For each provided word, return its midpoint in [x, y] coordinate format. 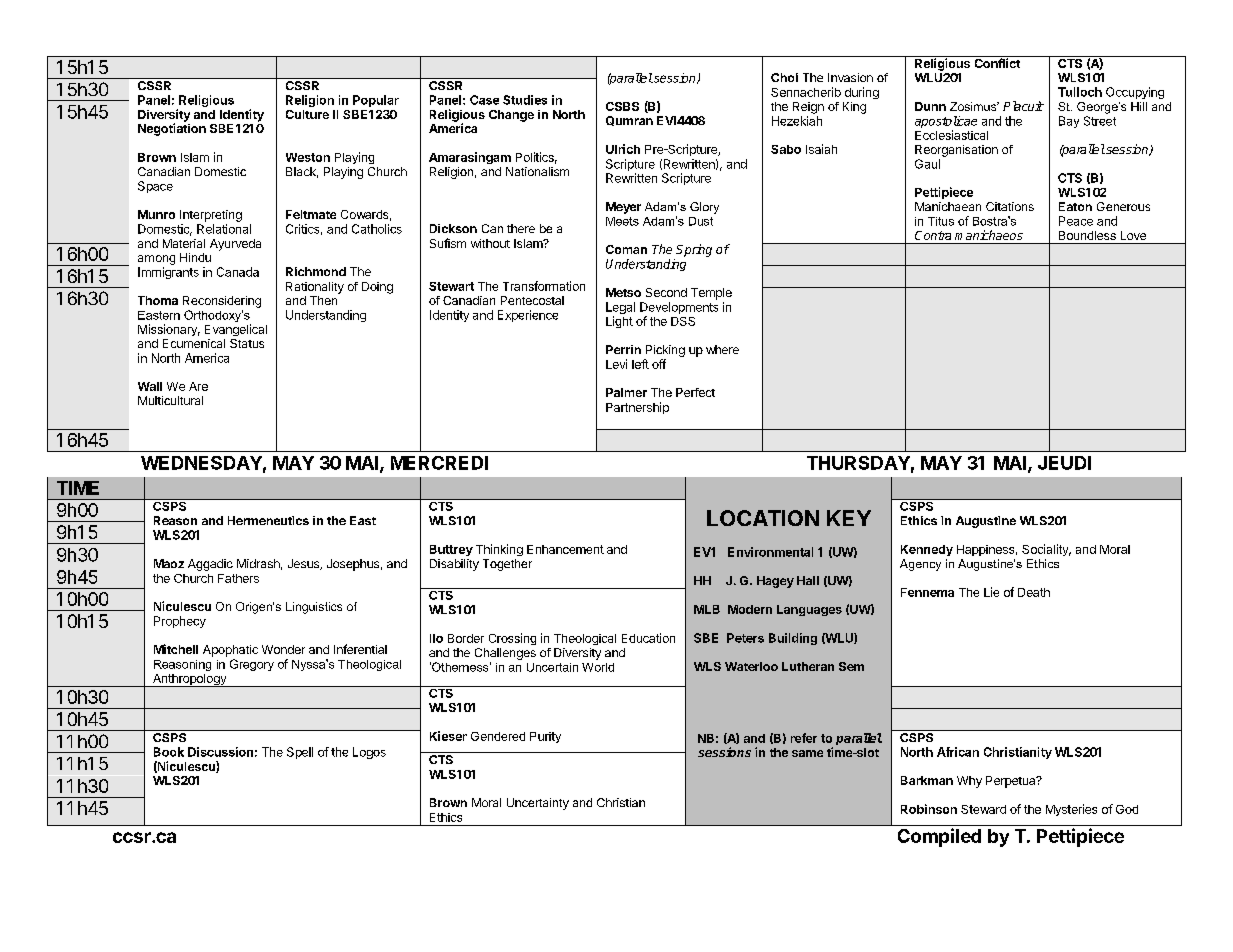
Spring [694, 250]
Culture [307, 114]
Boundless [1087, 235]
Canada [238, 272]
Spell [300, 753]
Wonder [283, 649]
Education [648, 638]
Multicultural [170, 400]
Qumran [629, 121]
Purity [545, 737]
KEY [849, 518]
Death [1034, 592]
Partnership [637, 408]
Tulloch [1080, 92]
